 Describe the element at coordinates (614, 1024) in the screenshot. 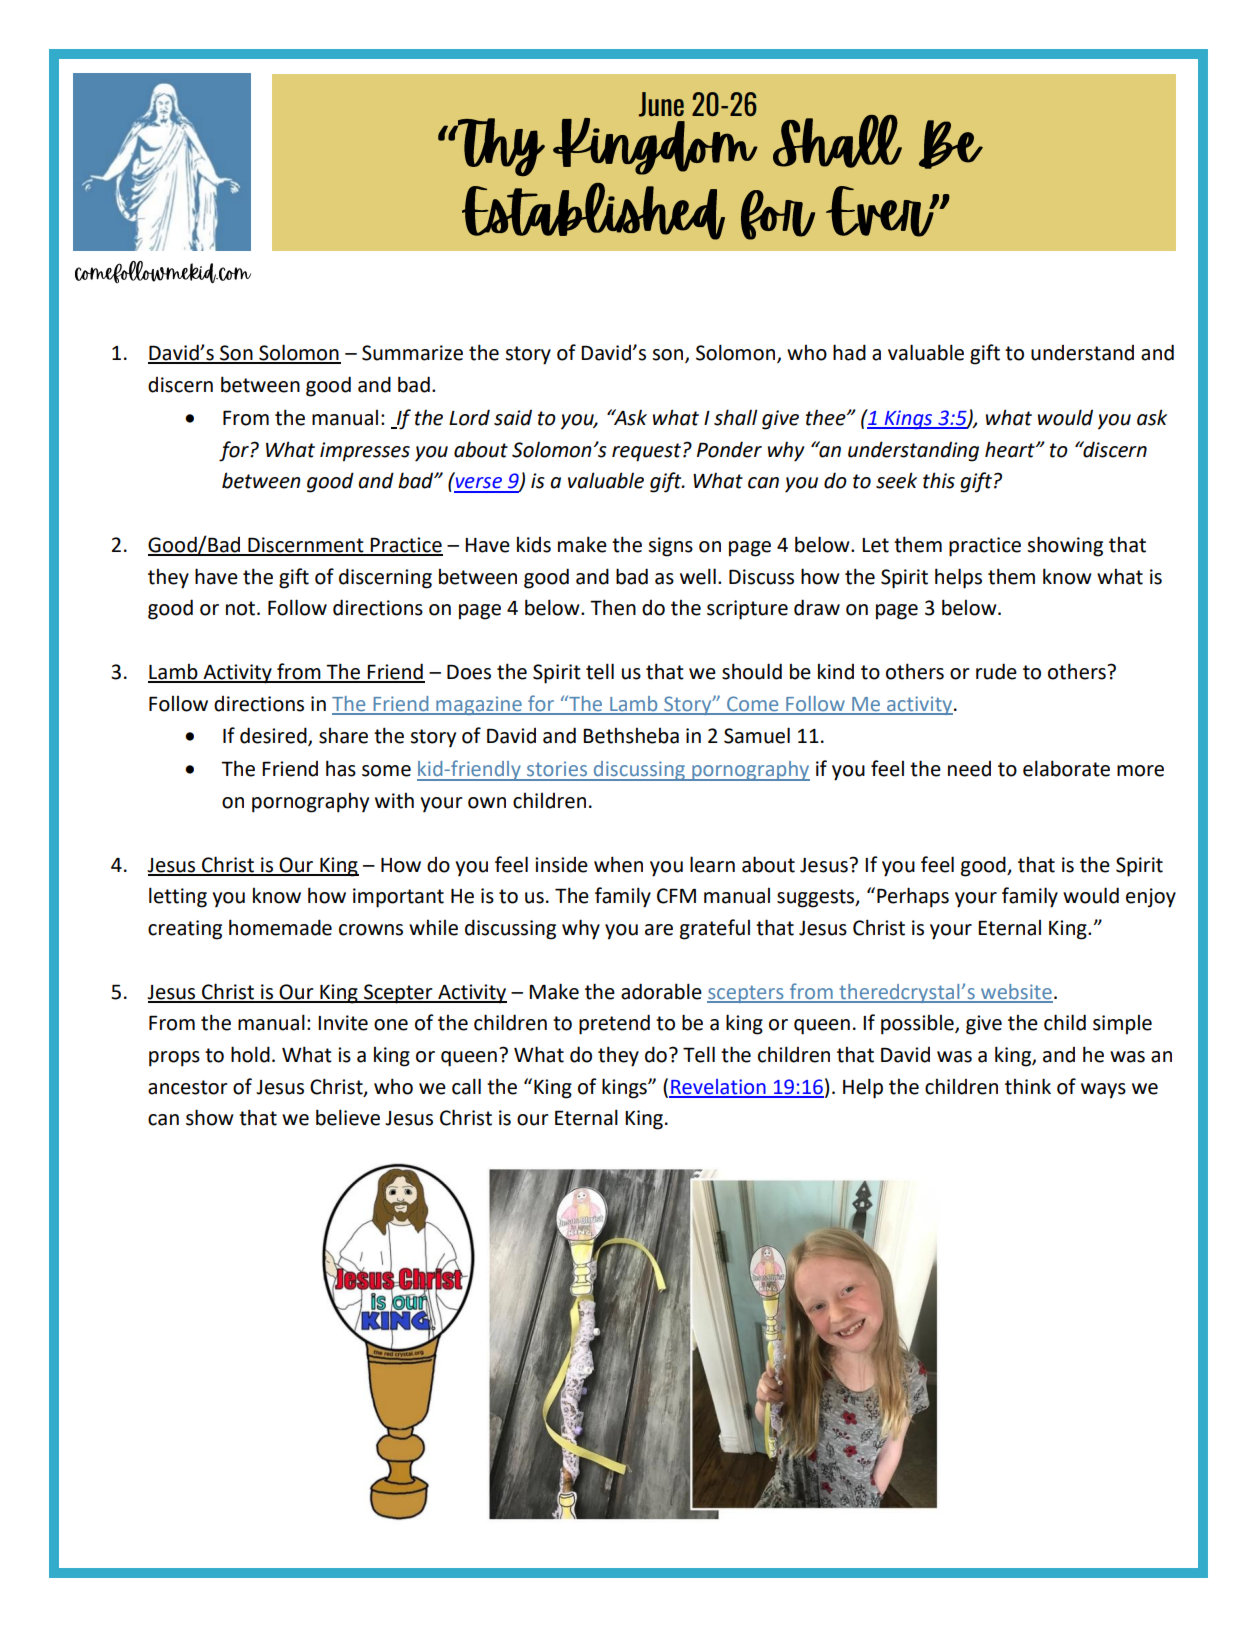

I see `pretend` at that location.
